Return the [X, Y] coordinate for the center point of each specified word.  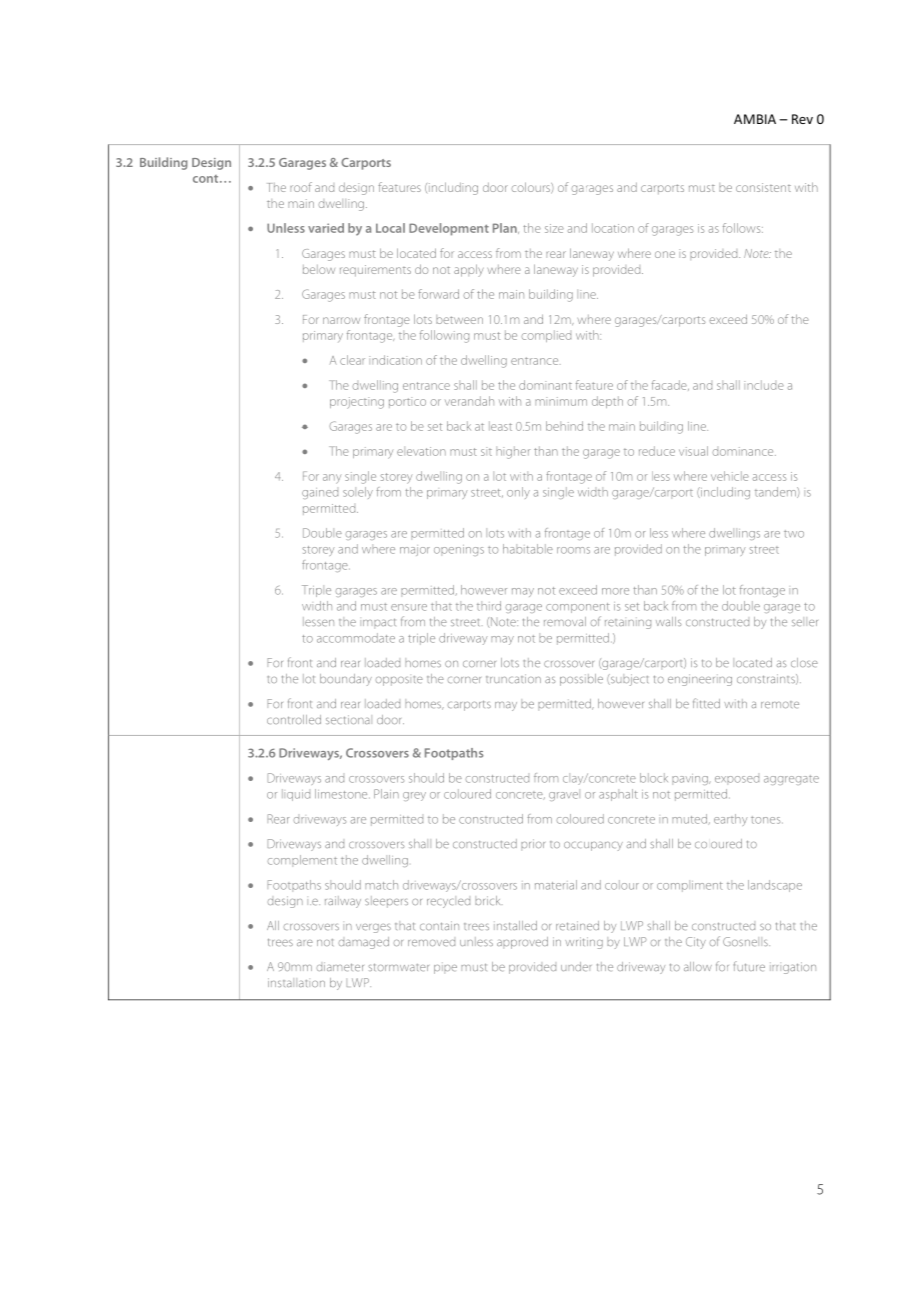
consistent [763, 187]
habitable [528, 549]
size [554, 228]
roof [301, 187]
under [576, 966]
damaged [363, 943]
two [794, 534]
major [415, 550]
